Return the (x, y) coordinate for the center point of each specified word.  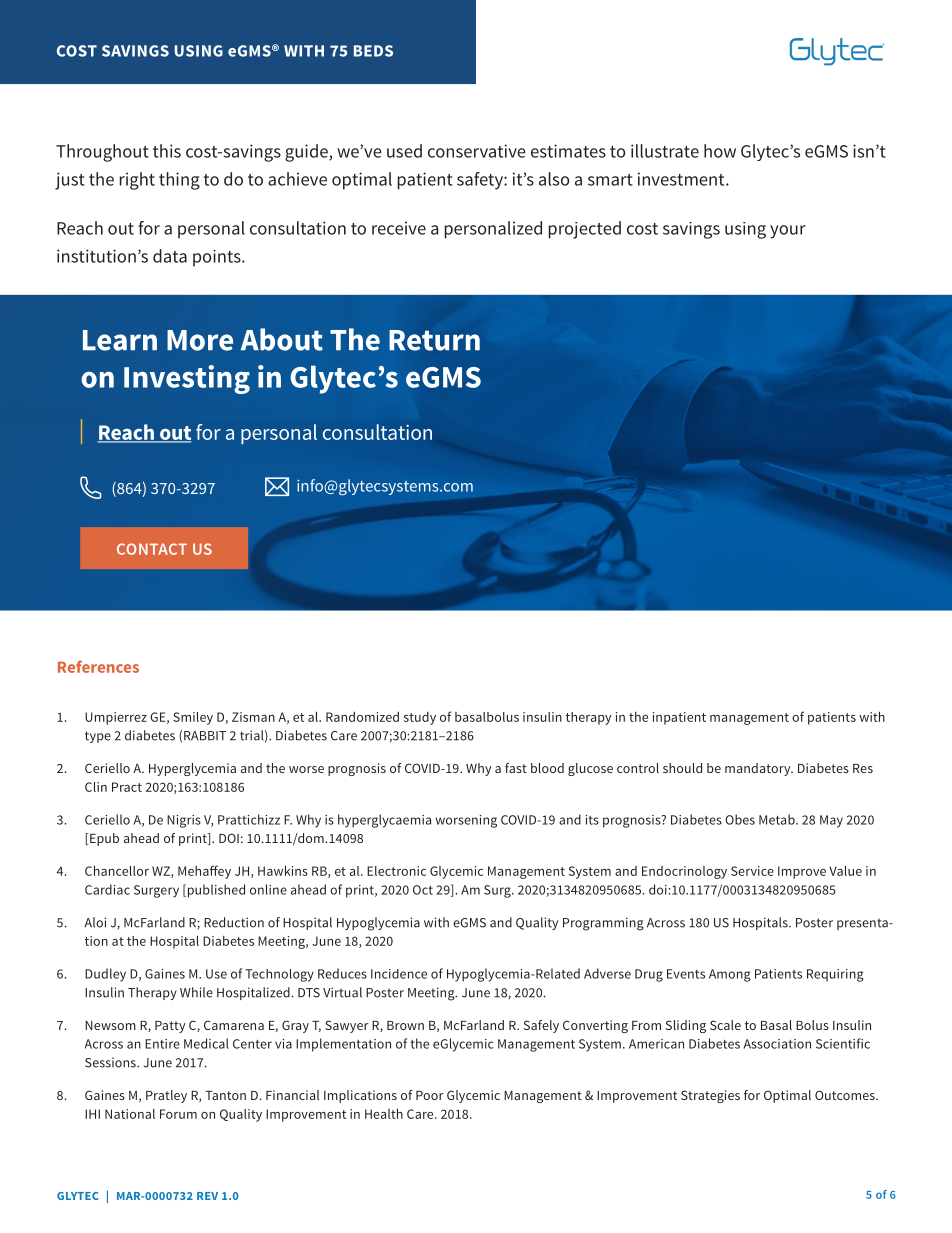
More (200, 340)
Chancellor (117, 870)
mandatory (759, 769)
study (420, 718)
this (167, 151)
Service (752, 871)
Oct (423, 890)
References (98, 666)
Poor (430, 1095)
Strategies (710, 1096)
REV (207, 1196)
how (720, 151)
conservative (477, 151)
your (788, 232)
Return (434, 340)
